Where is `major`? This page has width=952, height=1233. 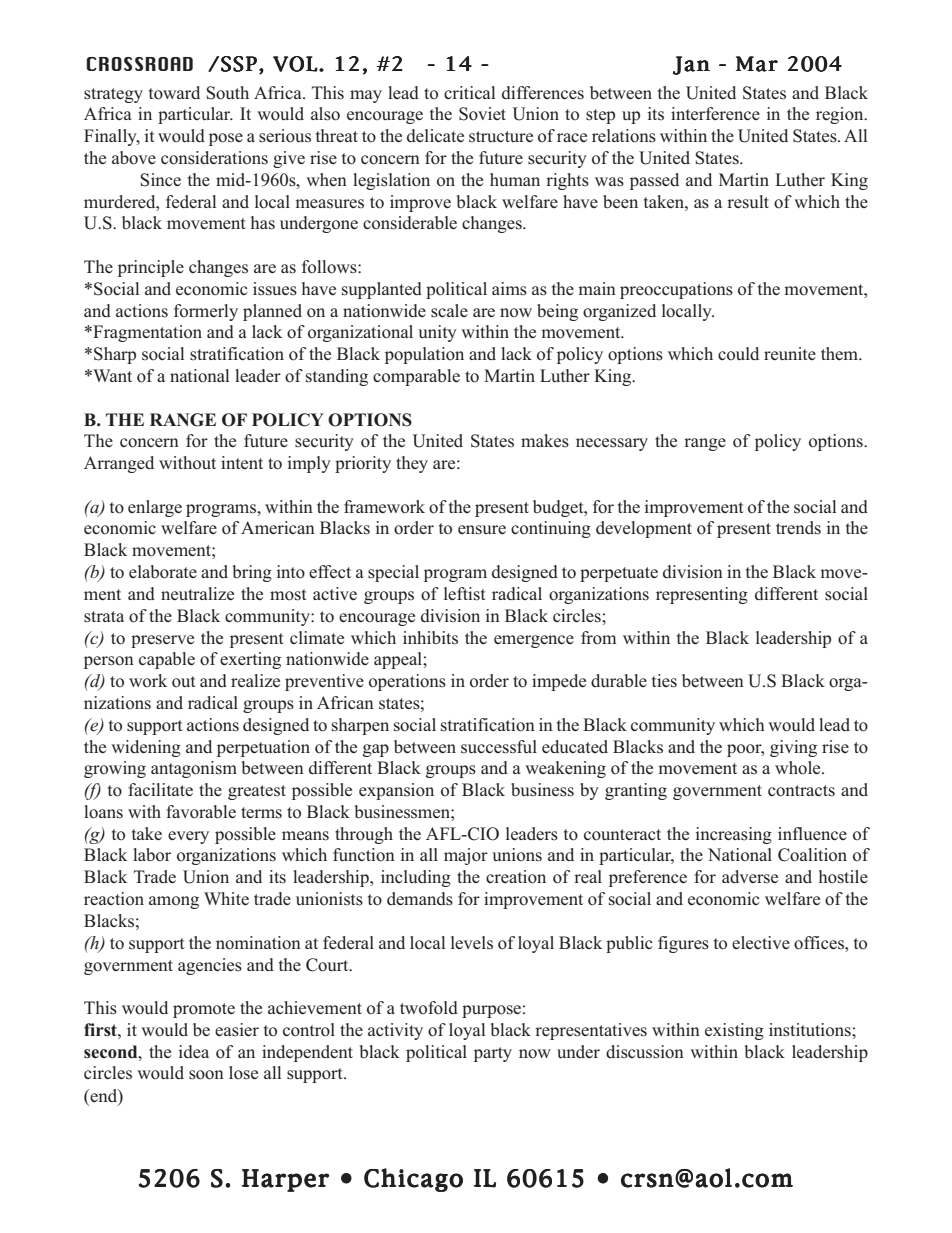
major is located at coordinates (466, 856).
